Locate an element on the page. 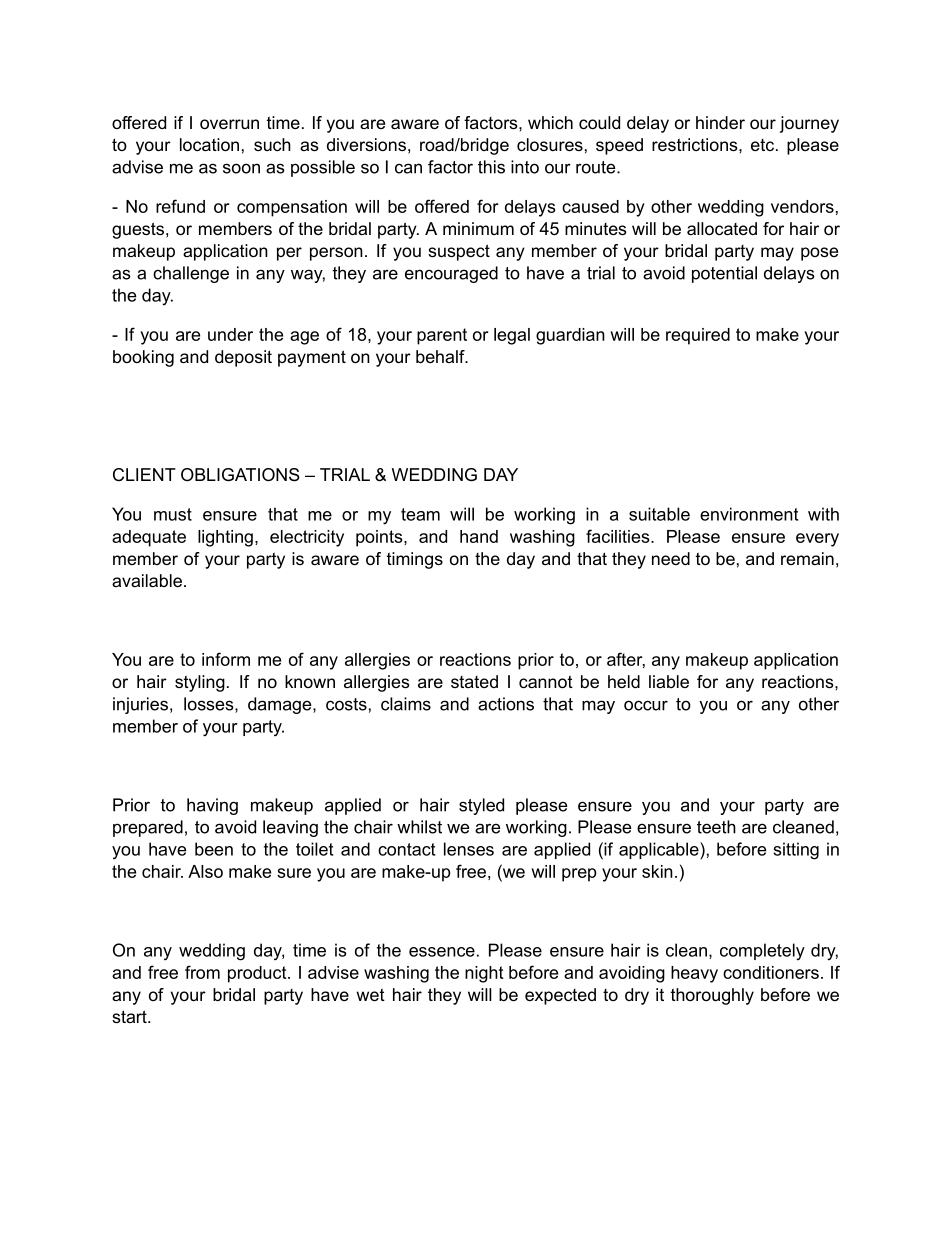  etc is located at coordinates (762, 145).
